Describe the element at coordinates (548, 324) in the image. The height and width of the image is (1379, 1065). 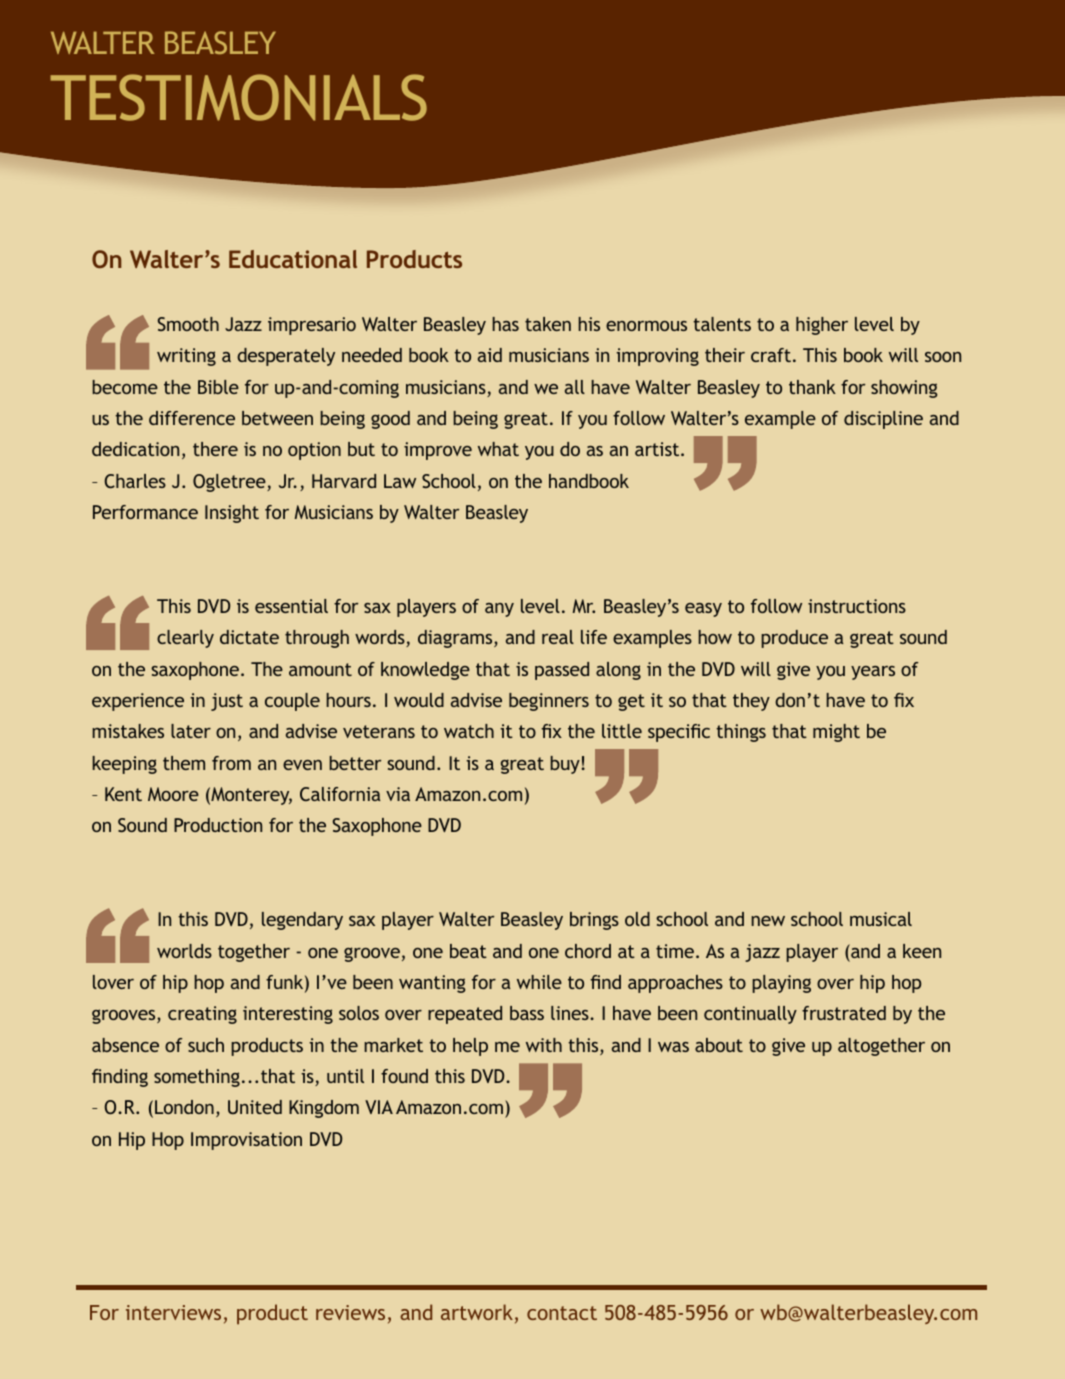
I see `taken` at that location.
